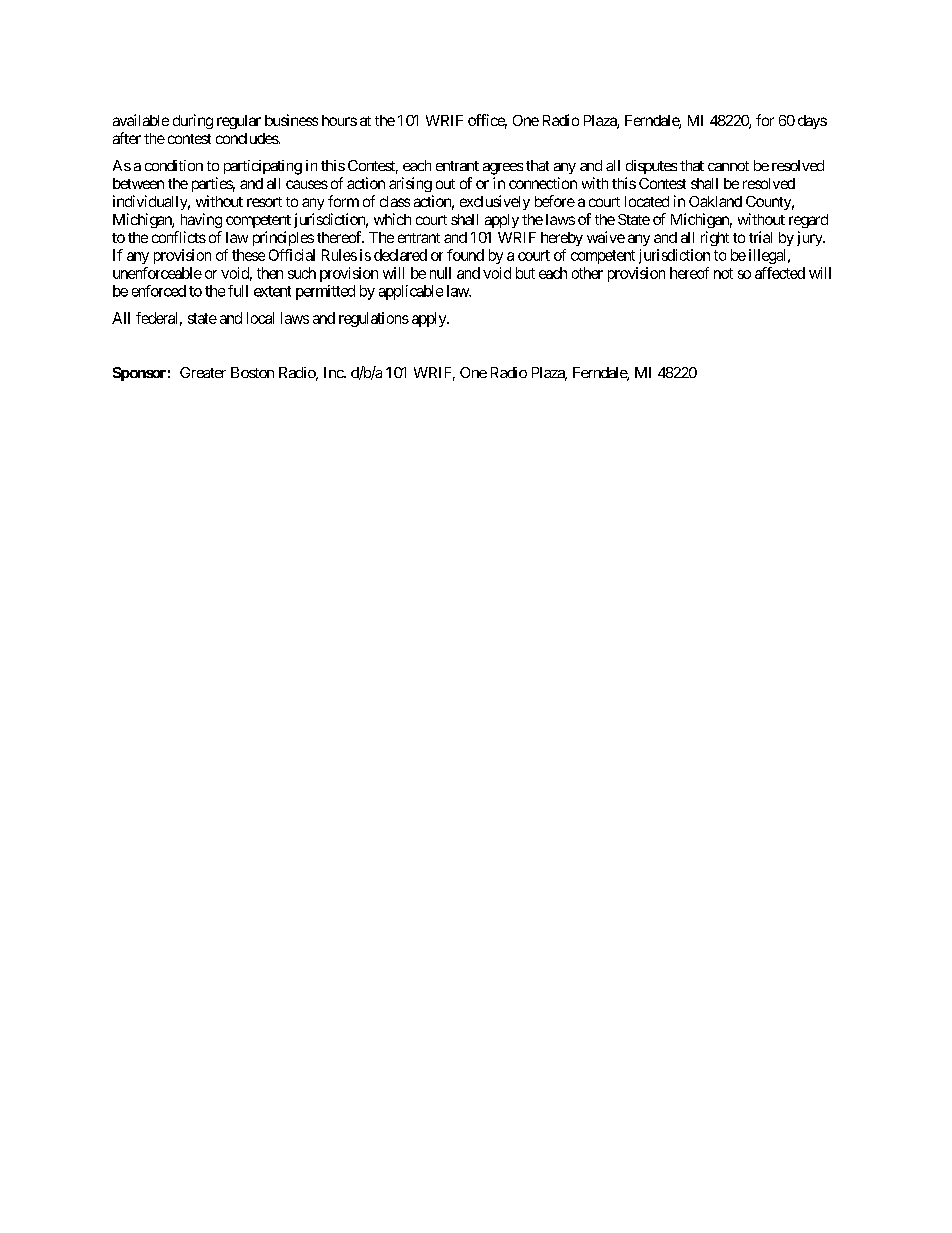  What do you see at coordinates (203, 372) in the screenshot?
I see `Greater` at bounding box center [203, 372].
